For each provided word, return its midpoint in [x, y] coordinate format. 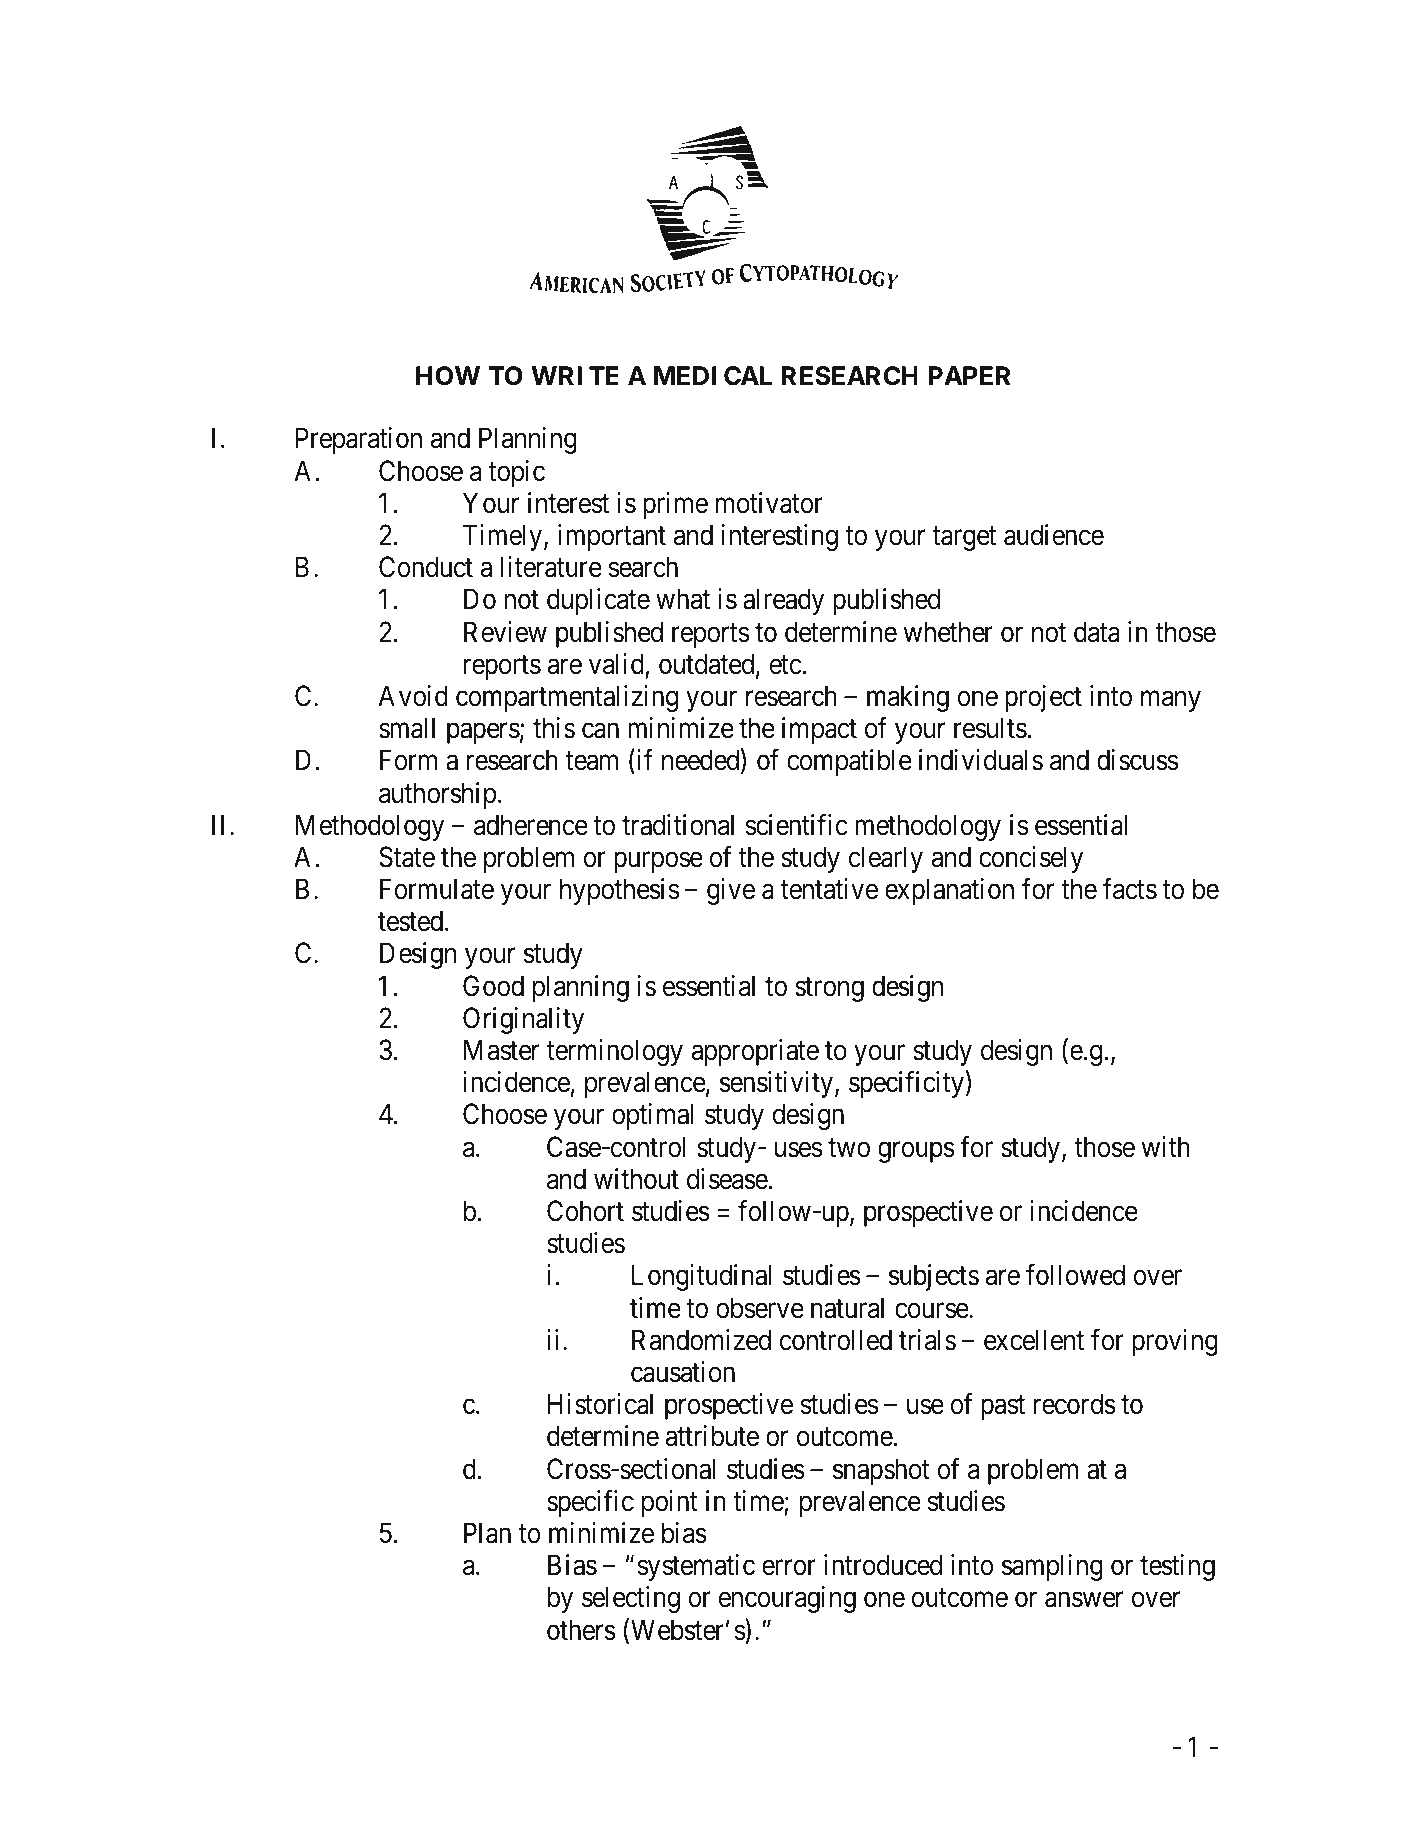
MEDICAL [712, 376]
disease [728, 1179]
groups [916, 1152]
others [581, 1630]
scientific [796, 825]
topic [516, 473]
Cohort [585, 1211]
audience [1054, 535]
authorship [437, 795]
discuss [1137, 760]
